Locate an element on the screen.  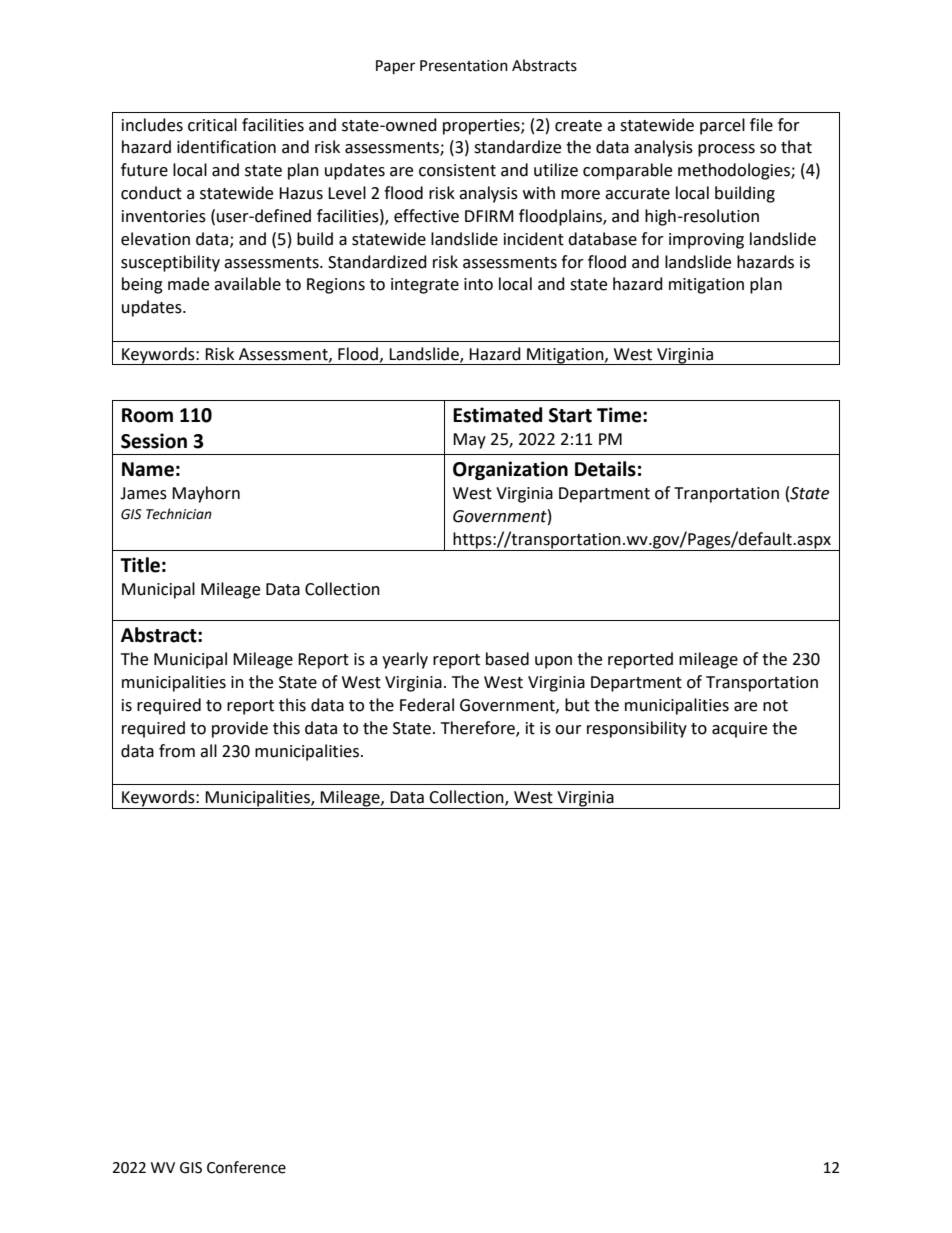
parcel is located at coordinates (722, 126).
